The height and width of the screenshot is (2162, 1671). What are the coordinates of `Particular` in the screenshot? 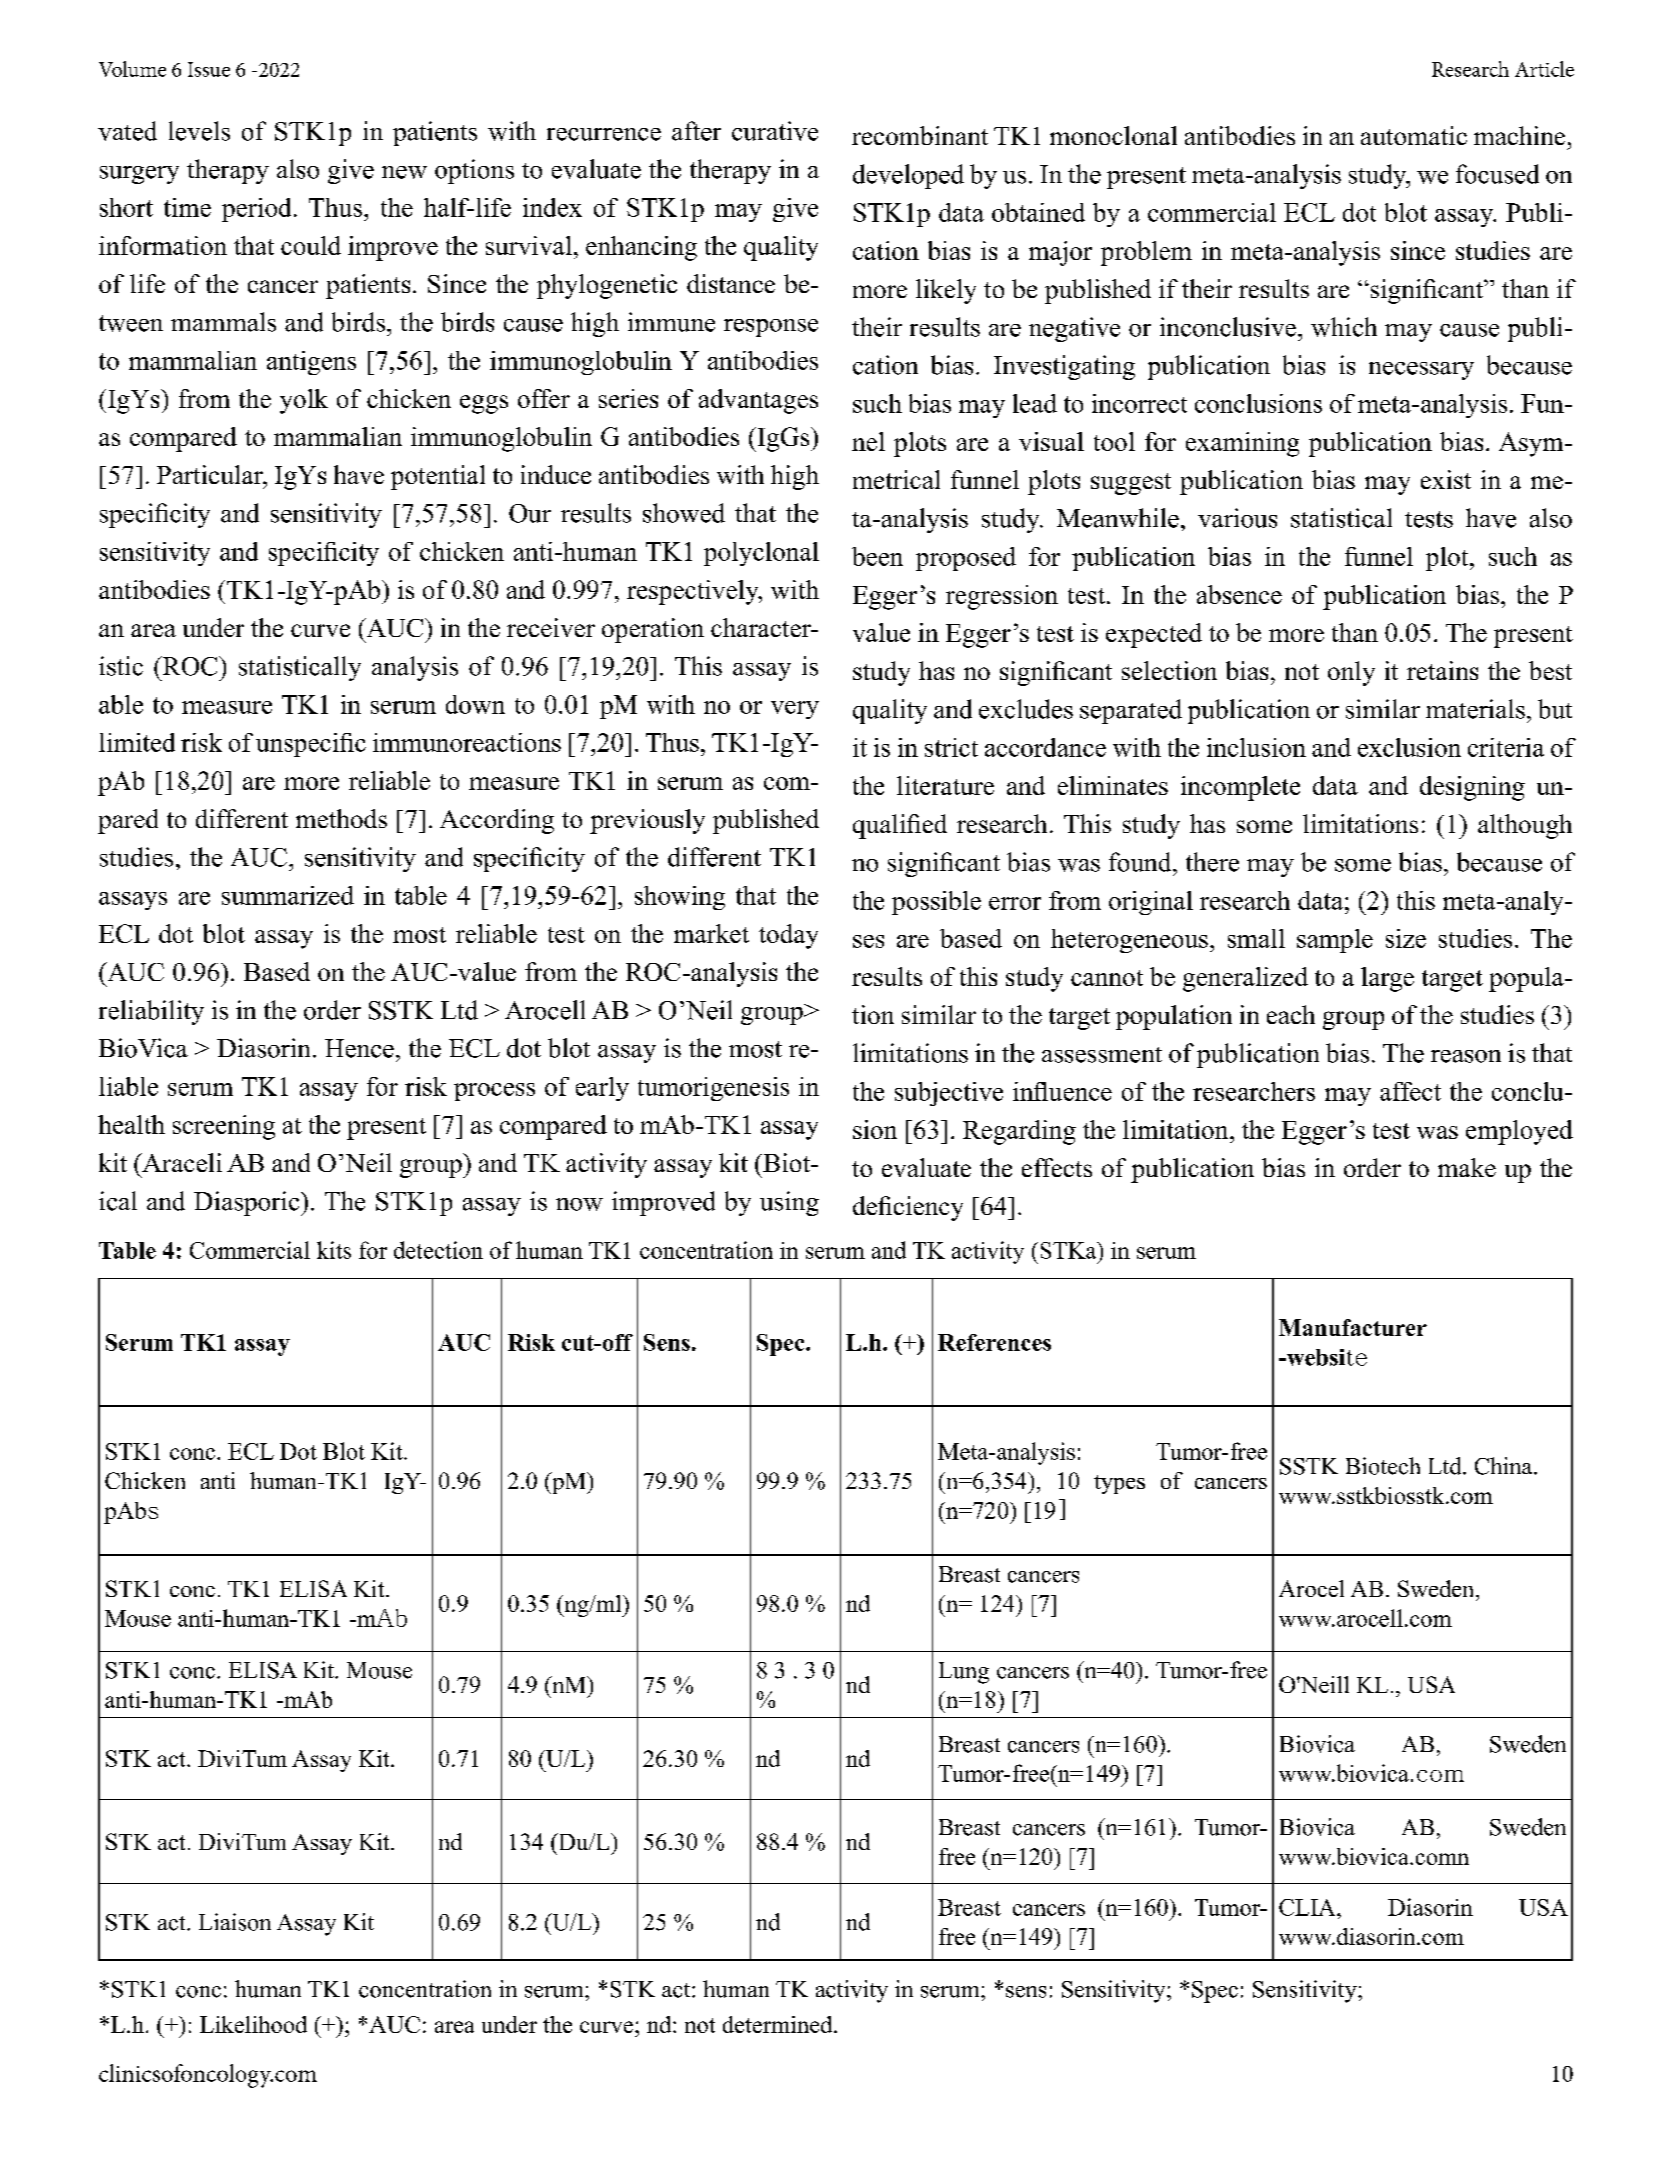 It's located at (211, 474).
